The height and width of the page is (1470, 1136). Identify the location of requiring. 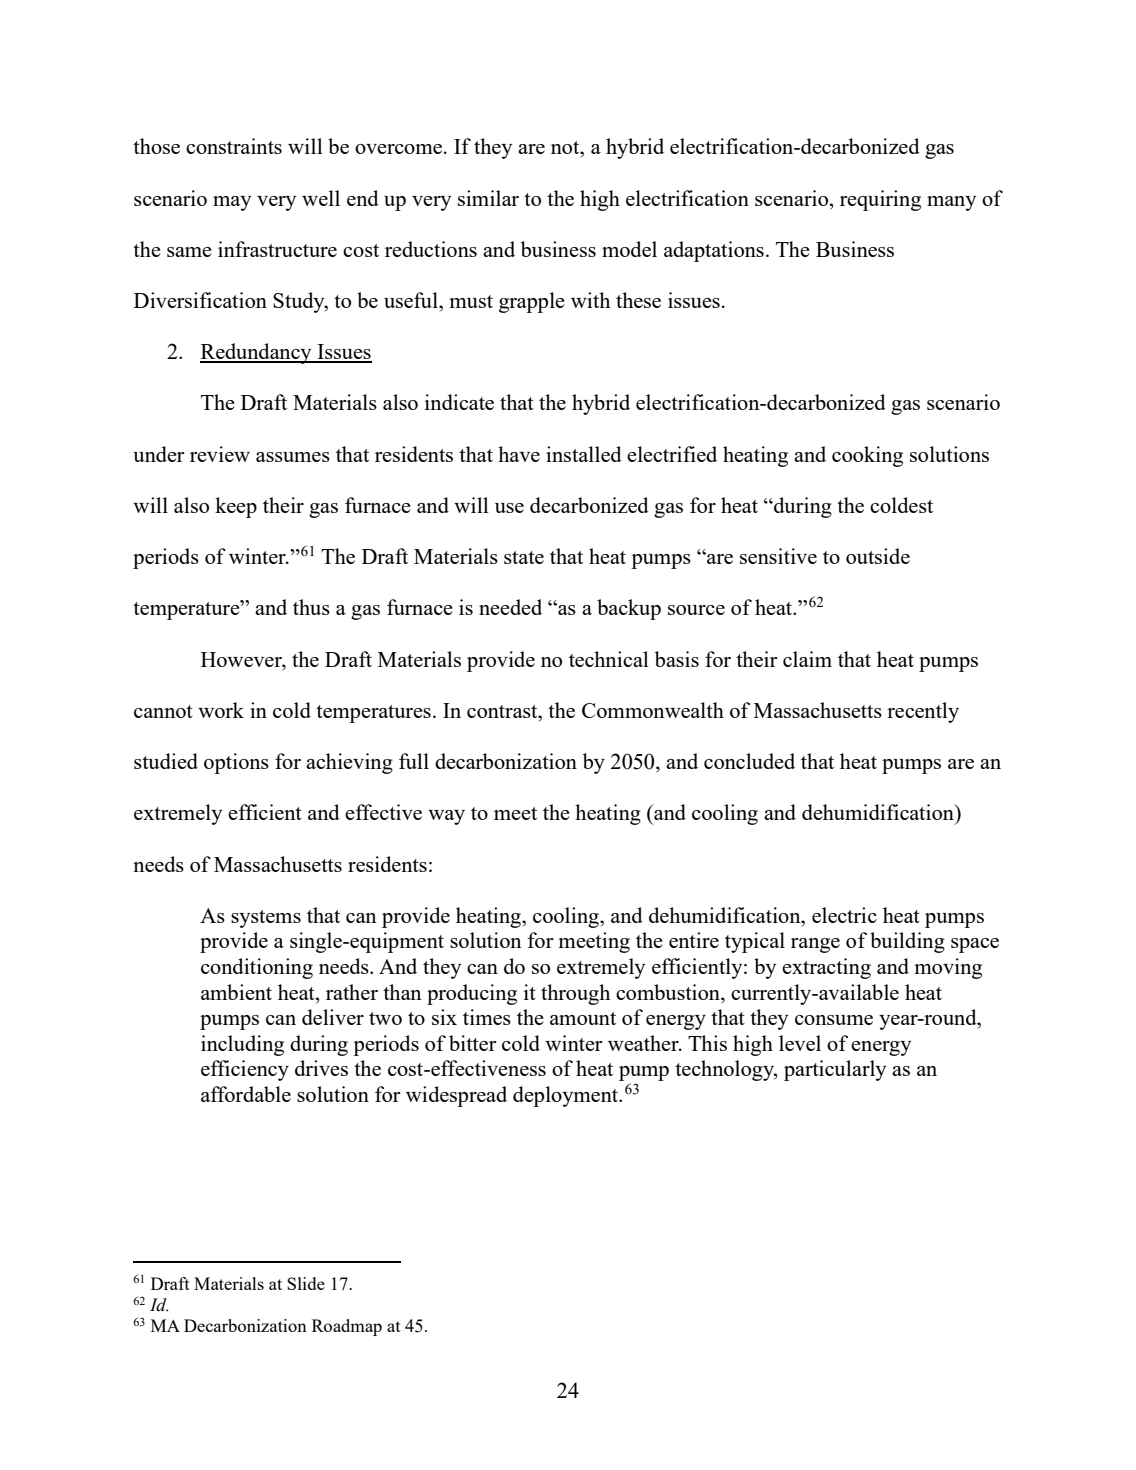
(880, 200).
